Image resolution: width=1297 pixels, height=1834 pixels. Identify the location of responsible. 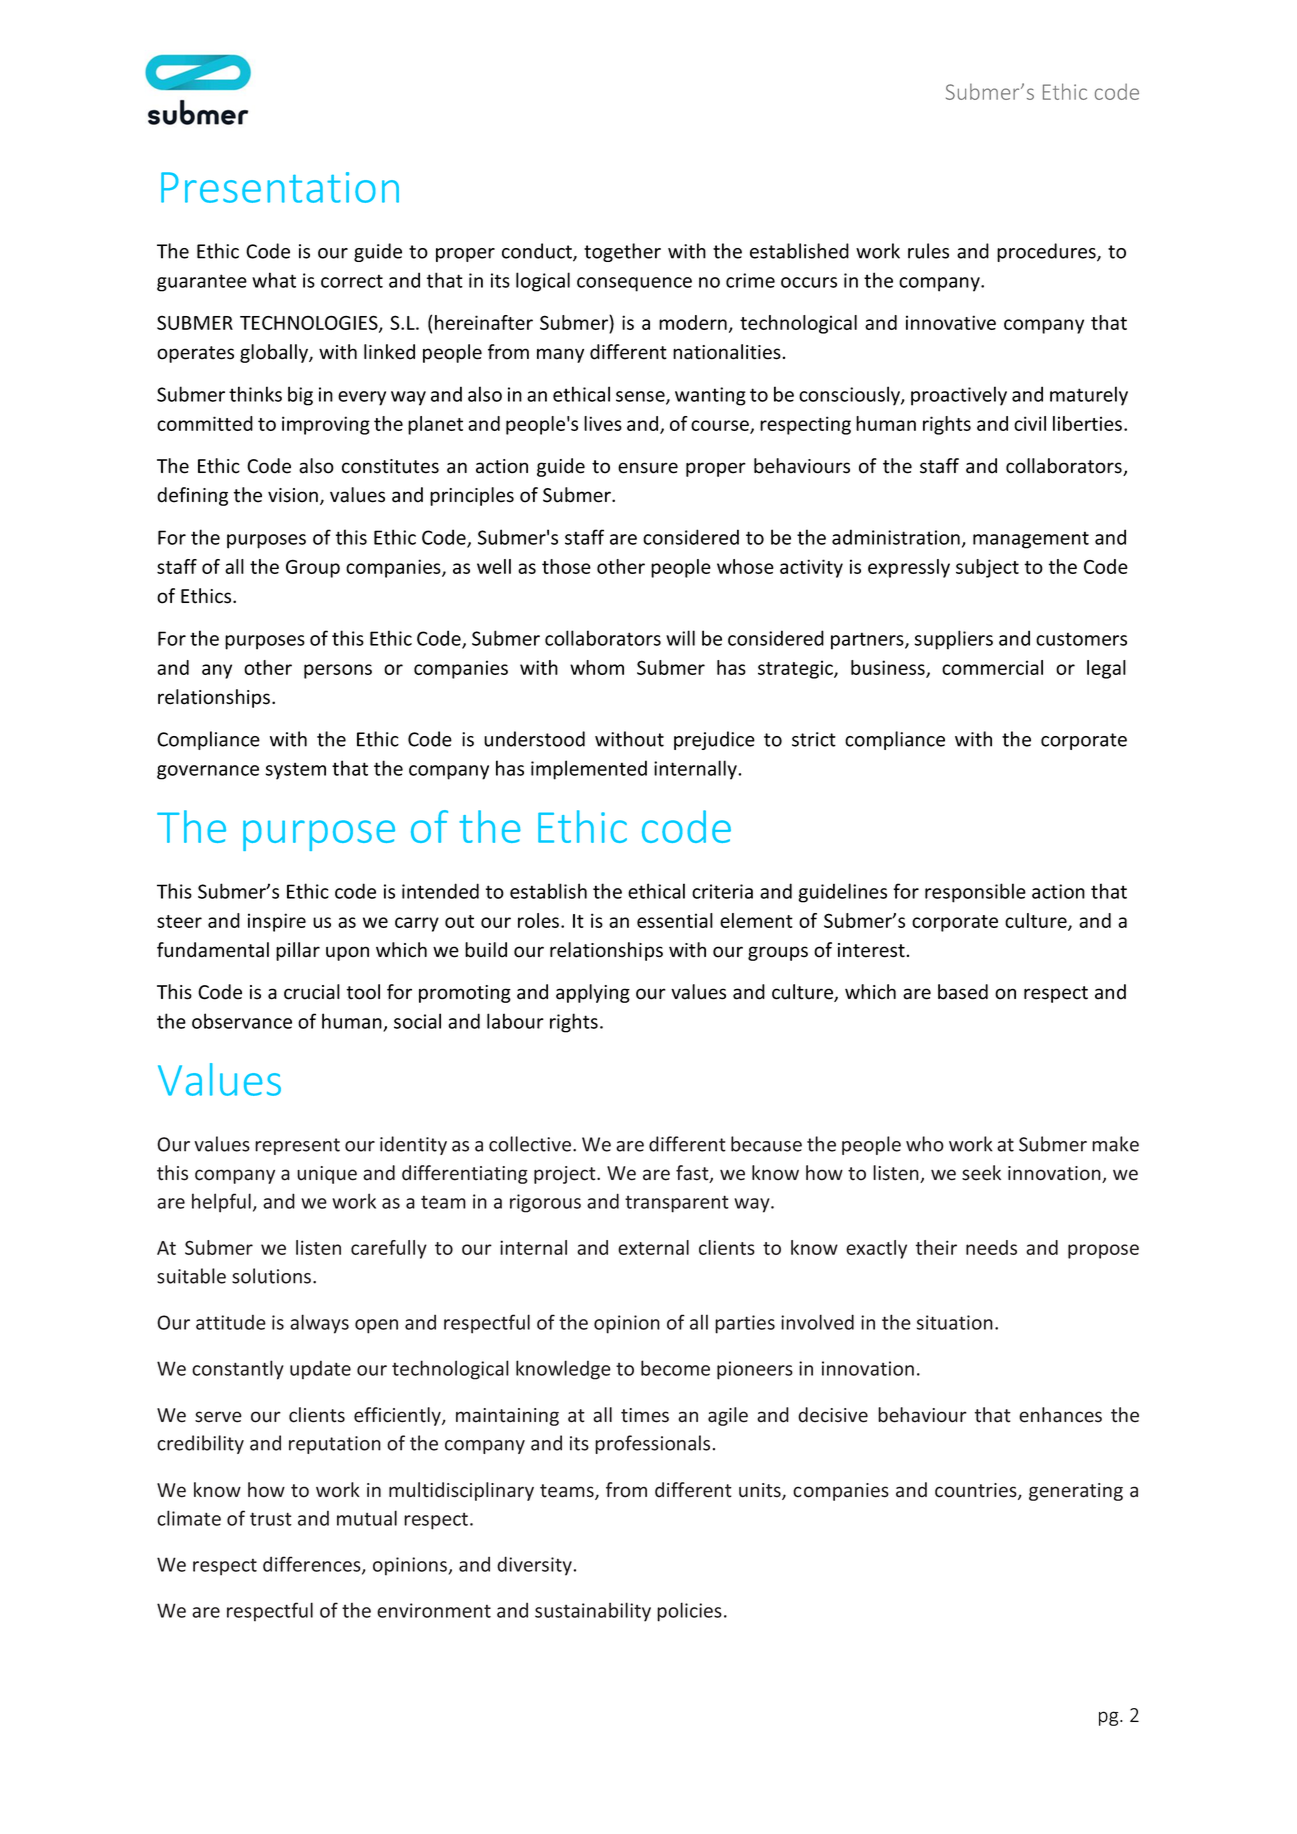
(975, 893).
